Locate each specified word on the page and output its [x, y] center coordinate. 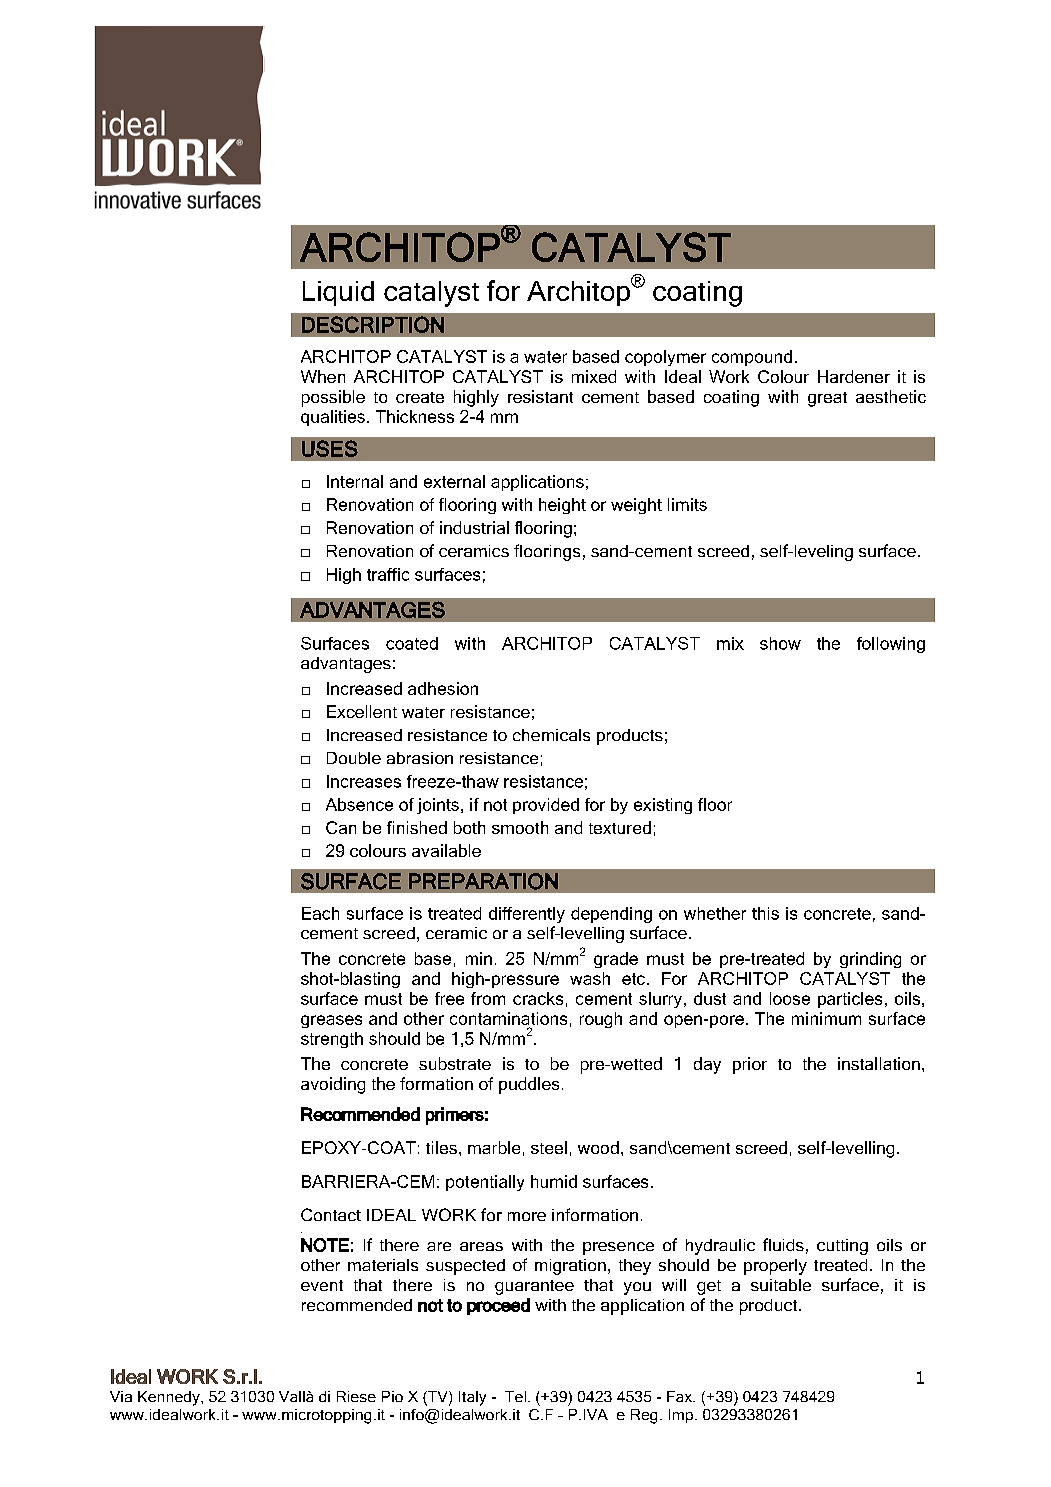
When [323, 376]
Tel [515, 1396]
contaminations [508, 1018]
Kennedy [170, 1398]
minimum [826, 1018]
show [780, 643]
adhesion [443, 688]
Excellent [362, 711]
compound [752, 358]
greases [331, 1021]
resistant [540, 396]
